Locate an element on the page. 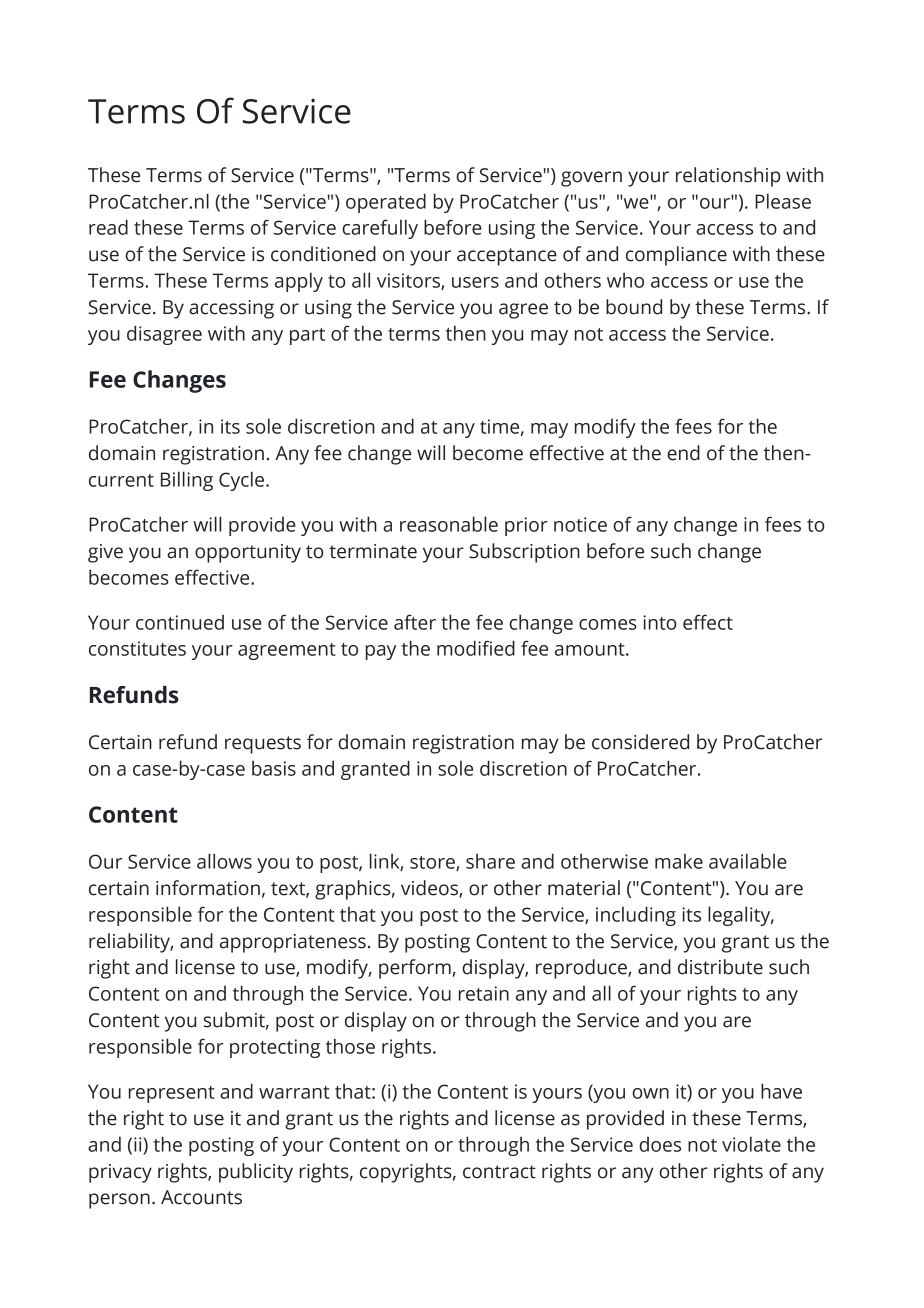 Image resolution: width=924 pixels, height=1308 pixels. considered is located at coordinates (640, 742).
